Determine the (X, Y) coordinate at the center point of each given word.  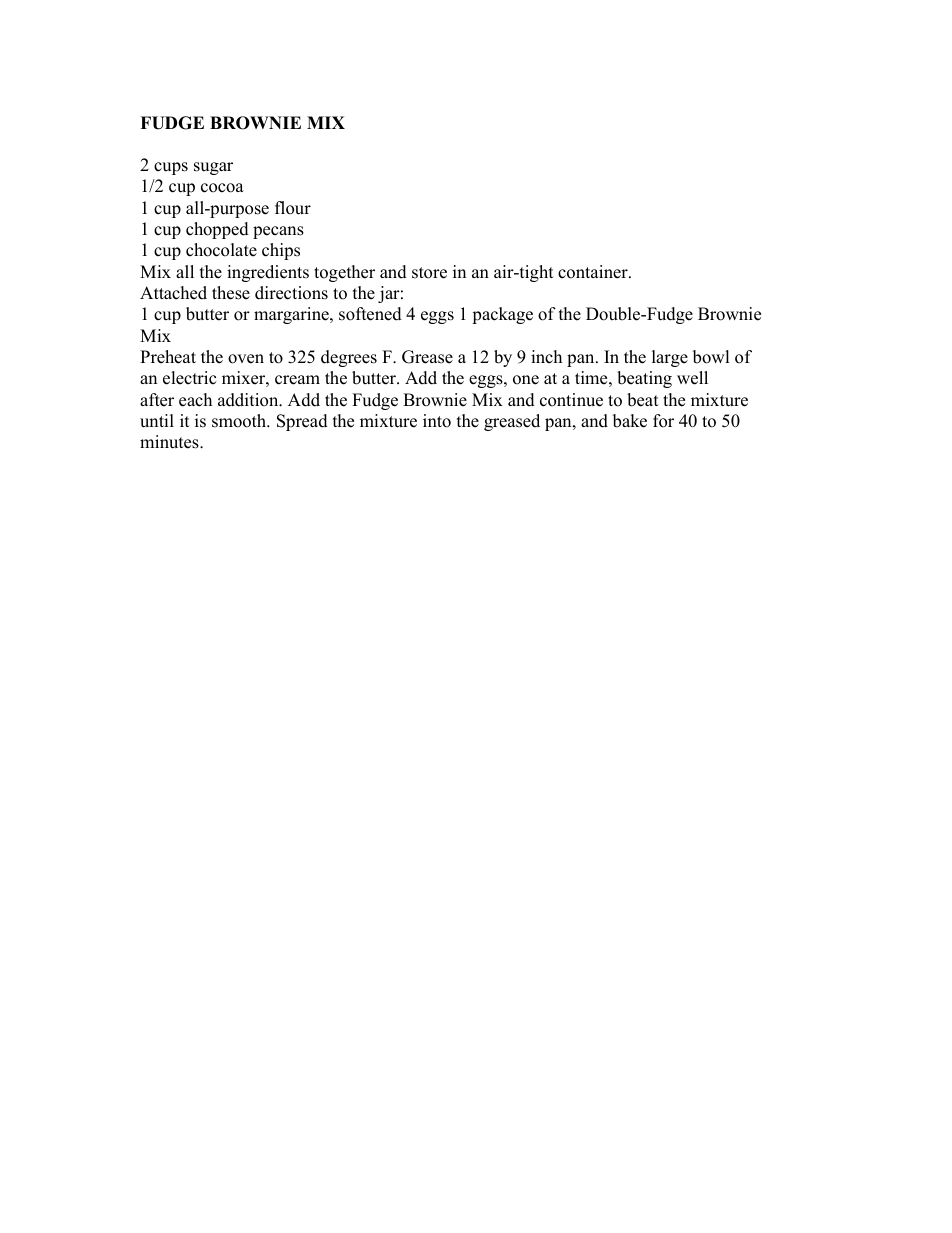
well (692, 378)
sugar (213, 168)
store (429, 273)
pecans (278, 232)
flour (293, 208)
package (502, 315)
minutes (170, 442)
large (670, 358)
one (526, 380)
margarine (292, 315)
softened (370, 314)
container (594, 272)
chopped (217, 230)
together (344, 273)
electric (189, 378)
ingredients (268, 273)
